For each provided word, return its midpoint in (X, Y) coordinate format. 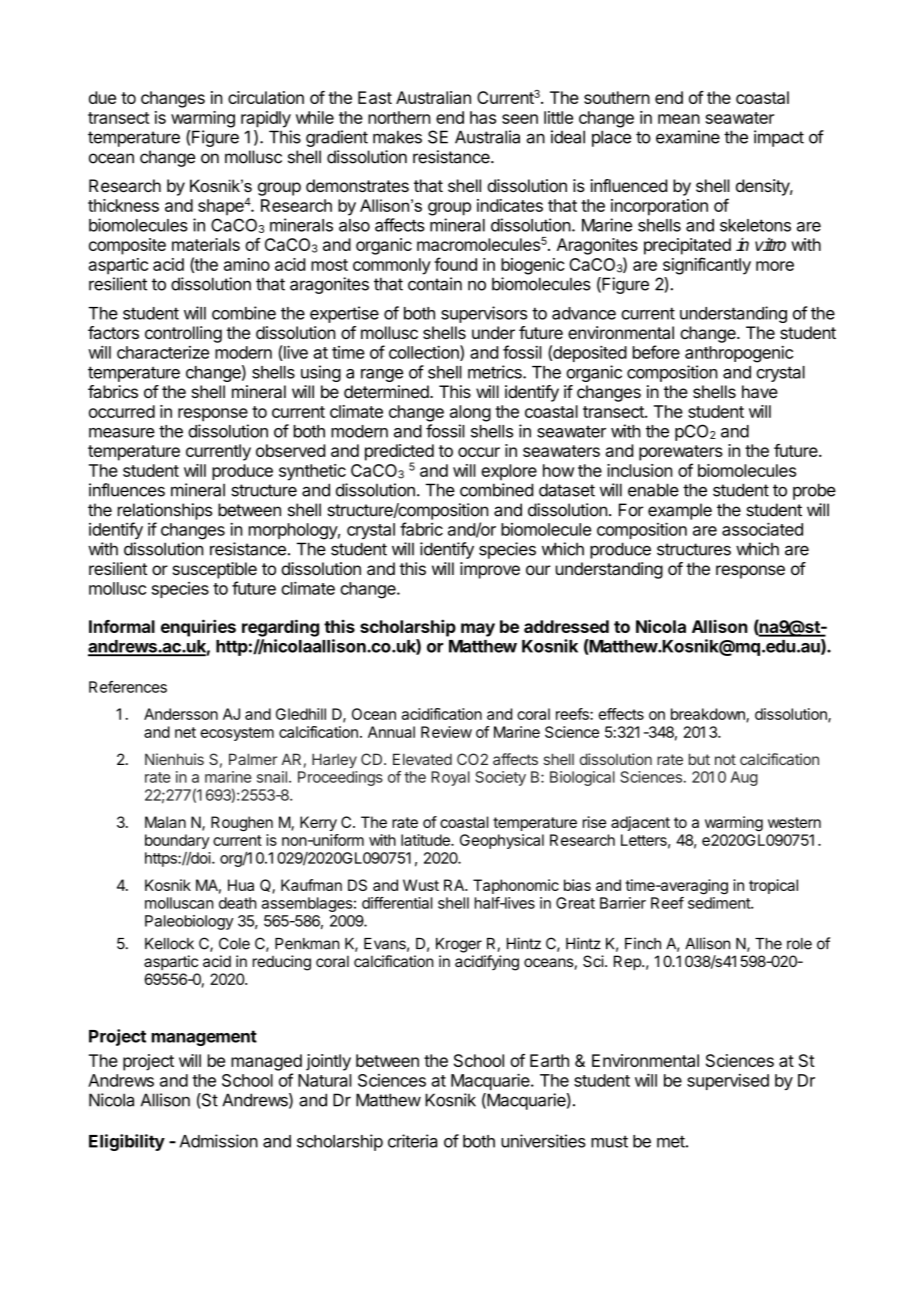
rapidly (266, 119)
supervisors (484, 314)
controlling (183, 334)
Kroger (459, 945)
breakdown (709, 715)
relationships (165, 511)
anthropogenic (739, 354)
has (483, 117)
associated (762, 529)
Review (446, 732)
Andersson (181, 714)
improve (490, 570)
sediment (720, 903)
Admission (219, 1141)
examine (688, 137)
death (238, 903)
